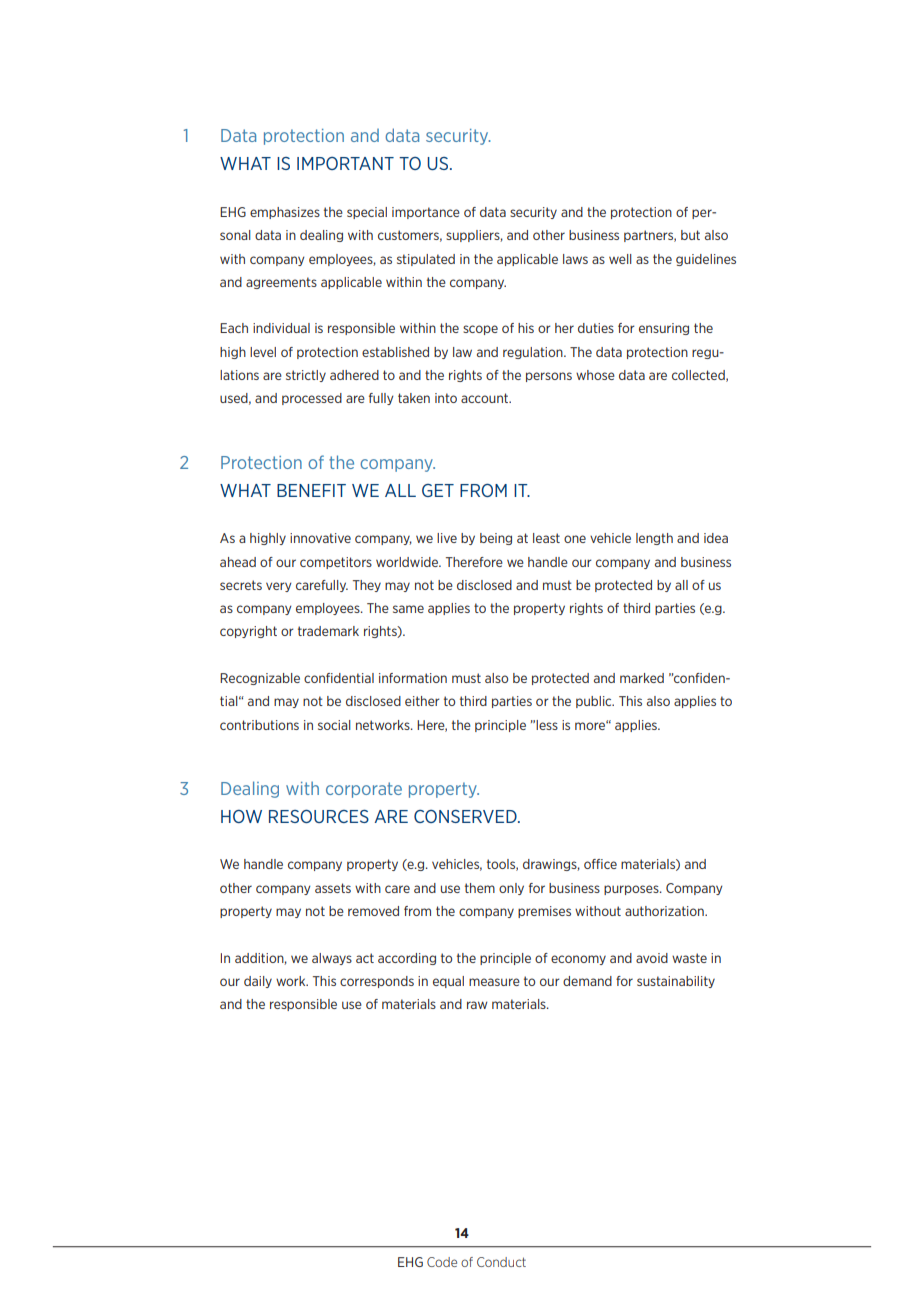  What do you see at coordinates (632, 890) in the page?
I see `purposes` at bounding box center [632, 890].
